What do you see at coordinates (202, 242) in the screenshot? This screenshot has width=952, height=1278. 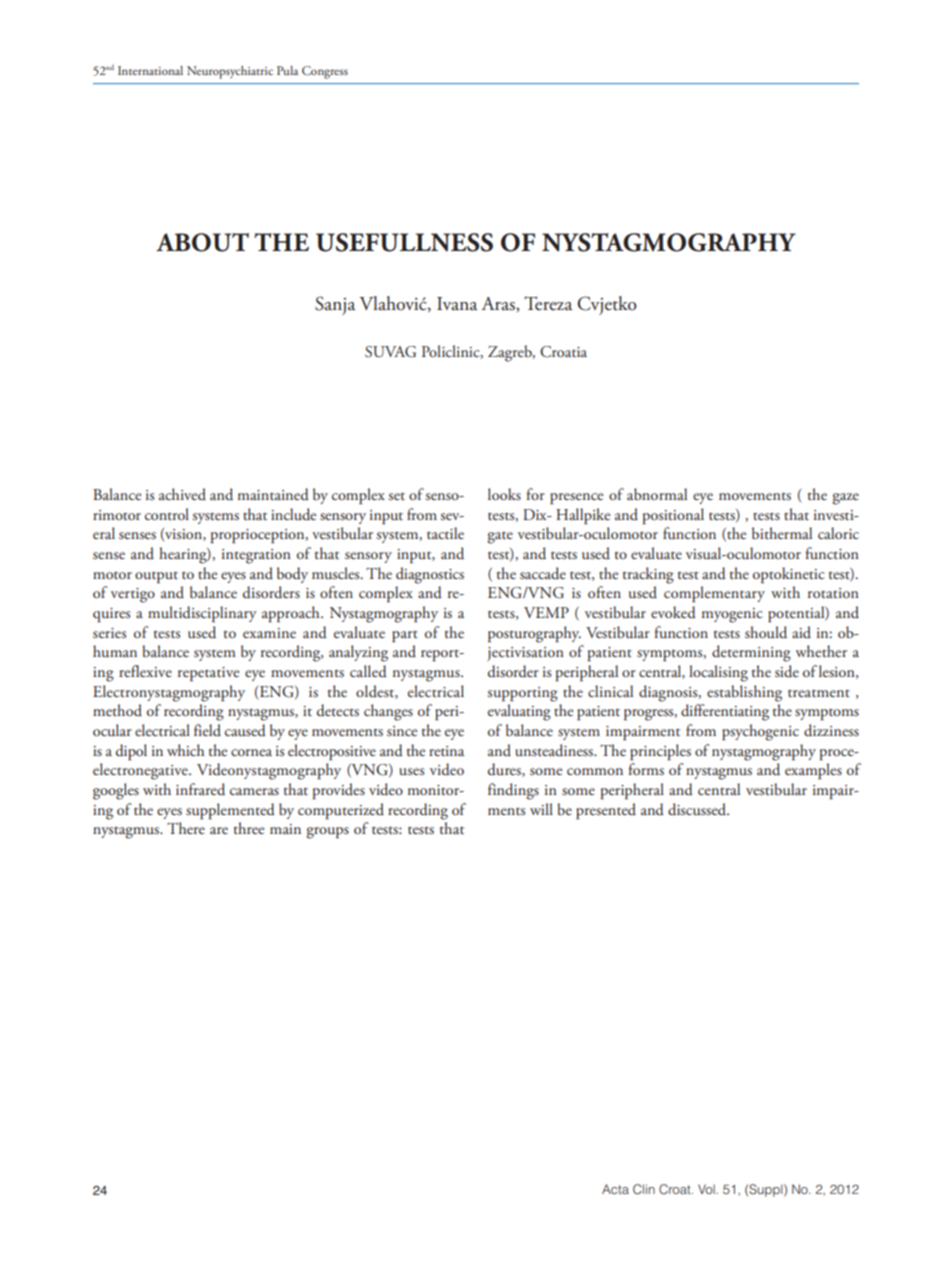 I see `ABOUT` at bounding box center [202, 242].
